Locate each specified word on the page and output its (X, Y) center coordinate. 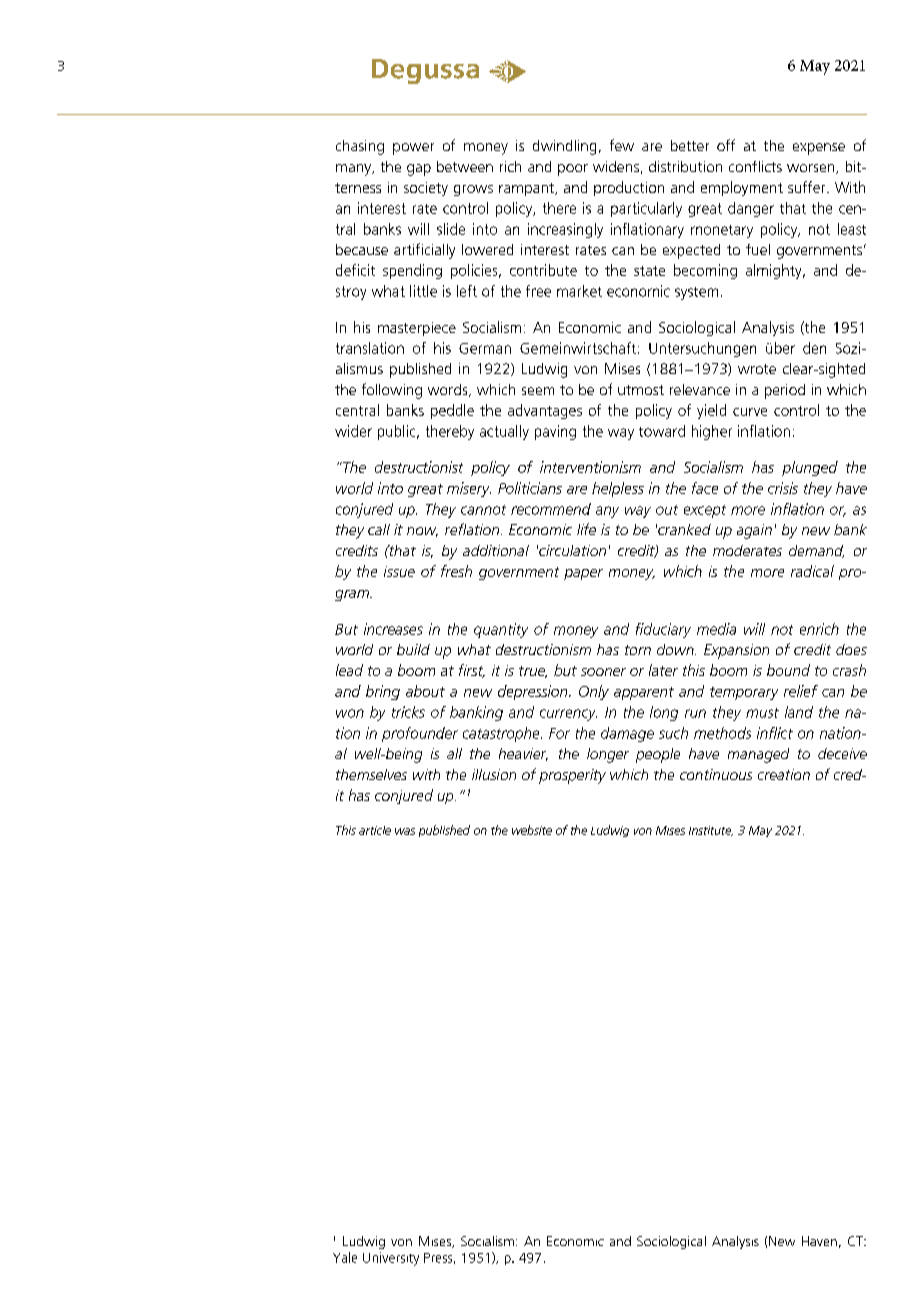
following (392, 391)
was (405, 831)
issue (399, 571)
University (391, 1259)
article (375, 830)
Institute (711, 831)
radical (812, 571)
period (785, 391)
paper (583, 574)
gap (419, 170)
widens (616, 166)
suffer (808, 187)
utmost (641, 390)
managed (758, 755)
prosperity (572, 776)
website (532, 830)
